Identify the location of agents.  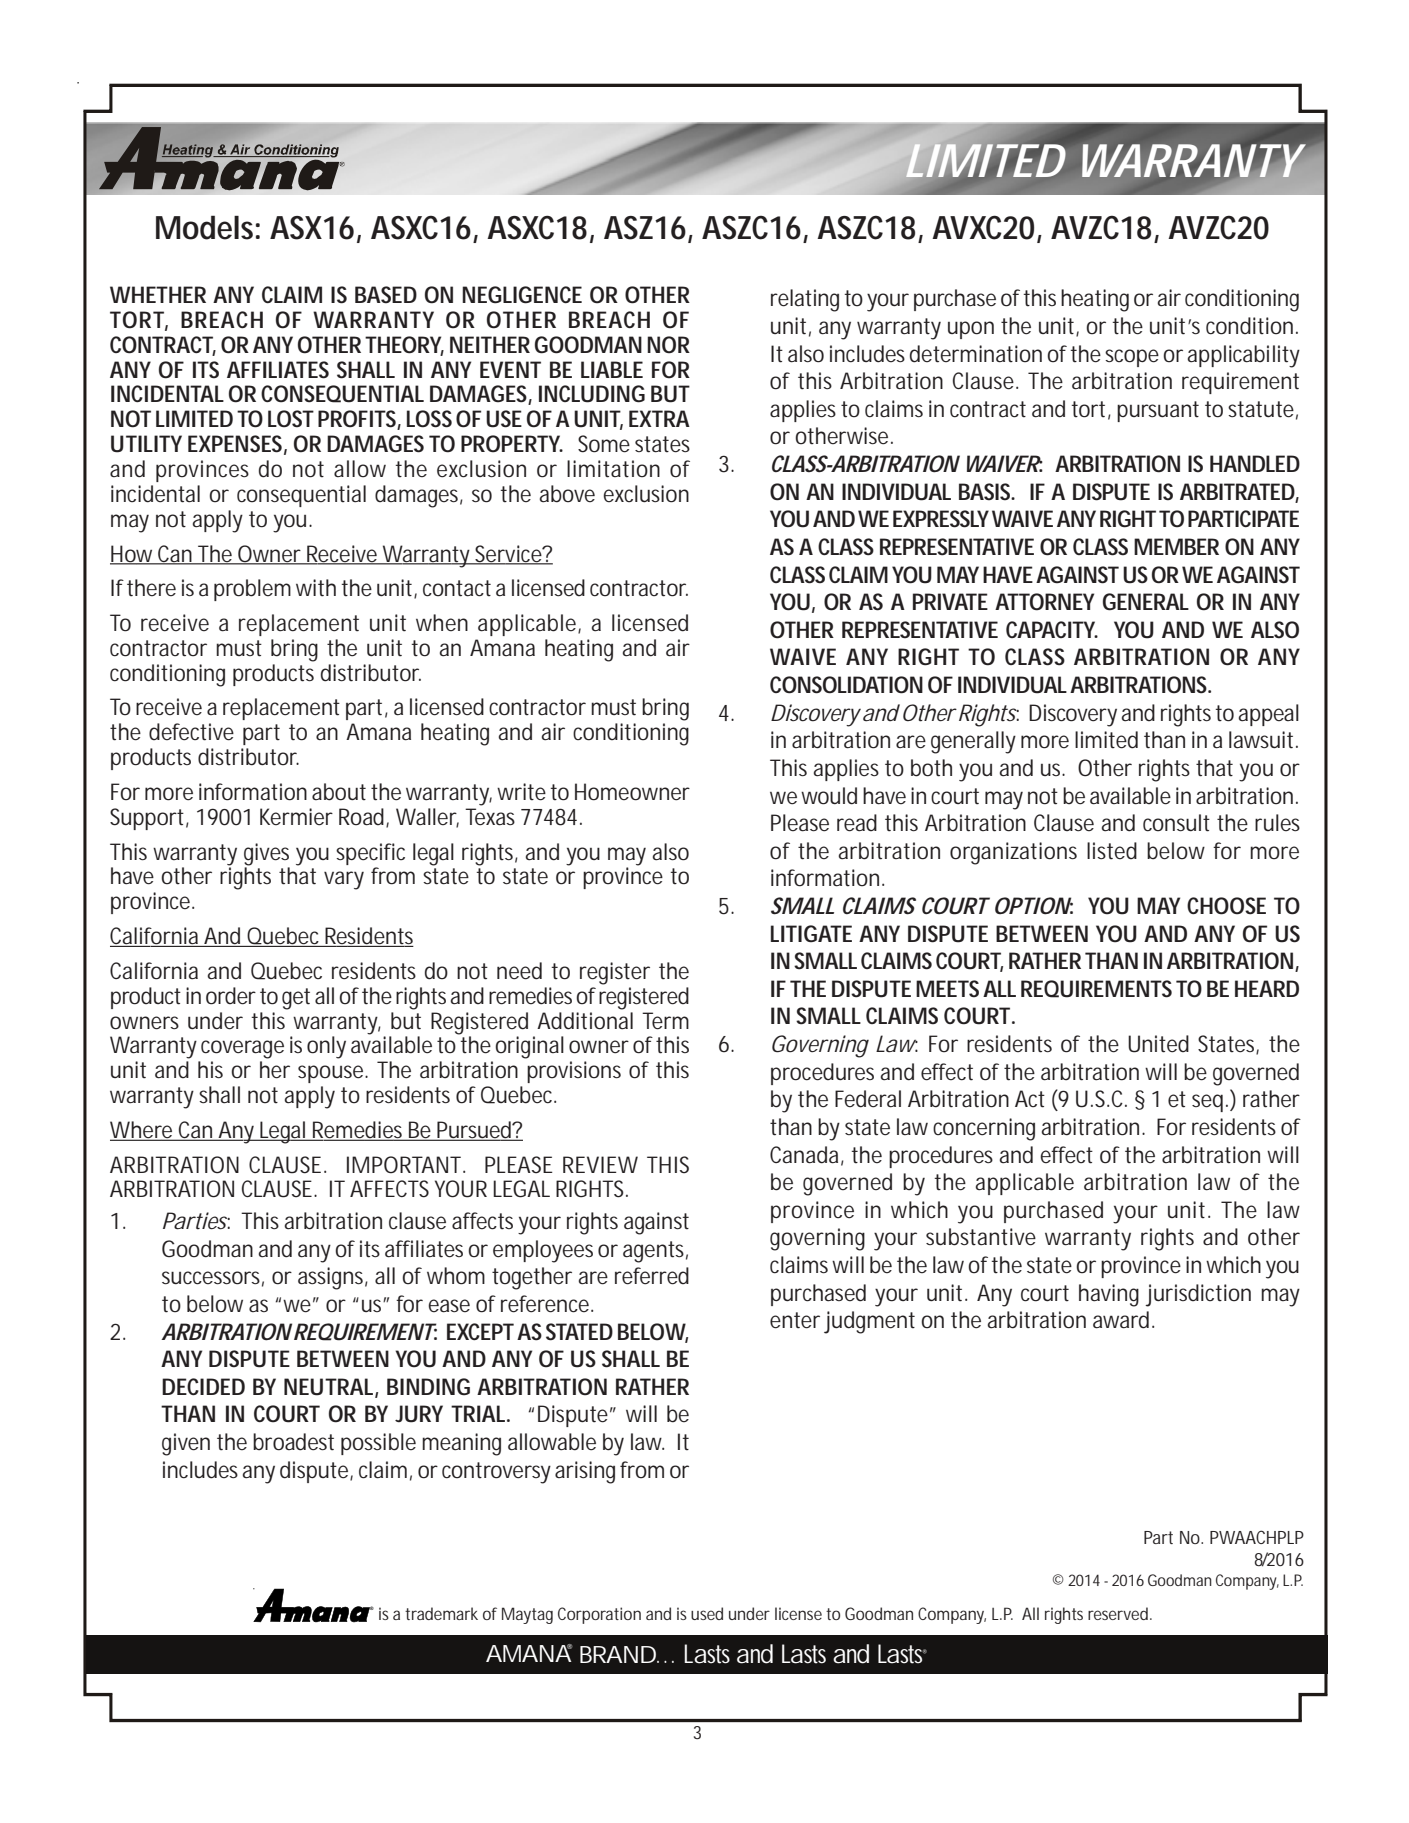
(655, 1252).
